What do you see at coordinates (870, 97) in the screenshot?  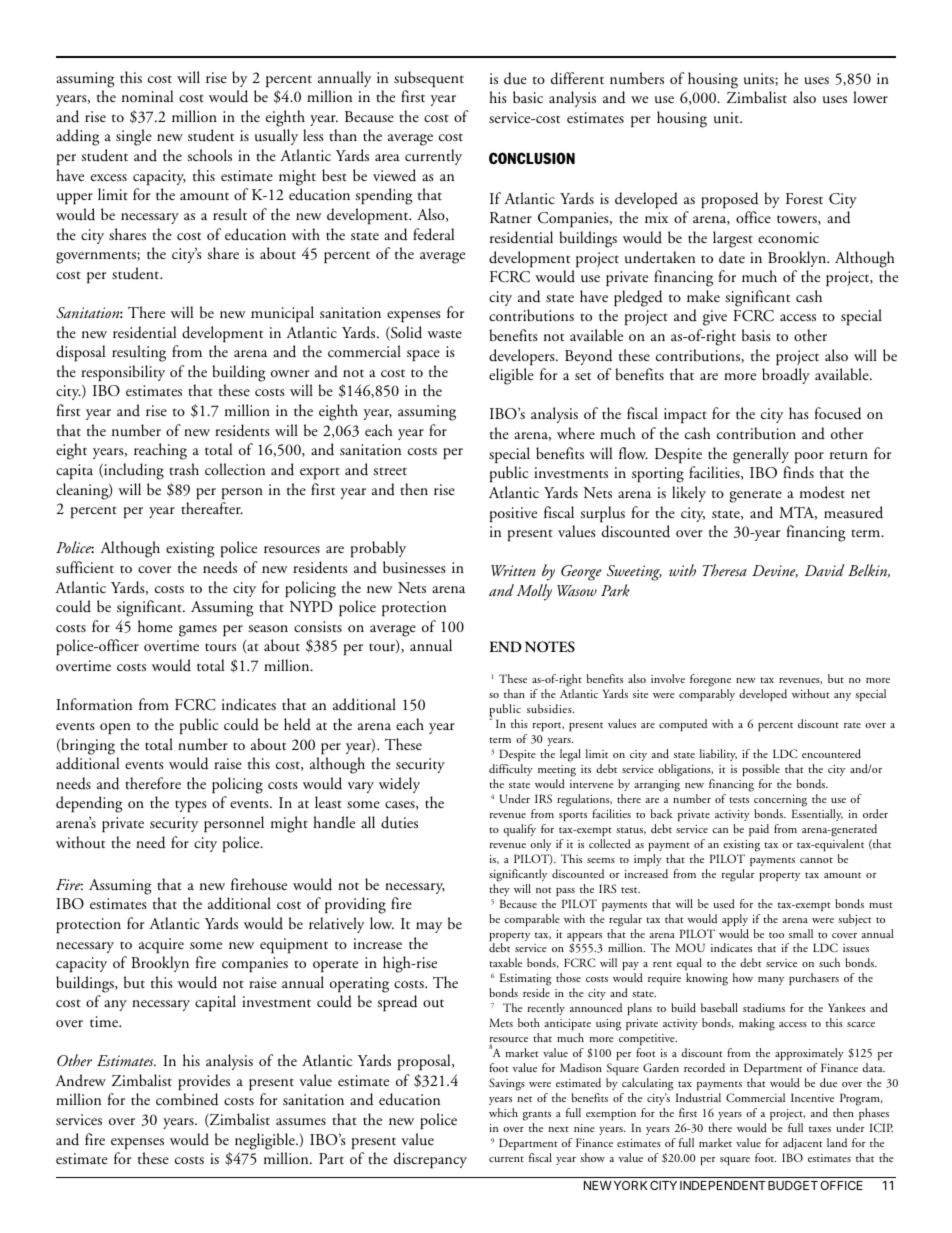 I see `lower` at bounding box center [870, 97].
